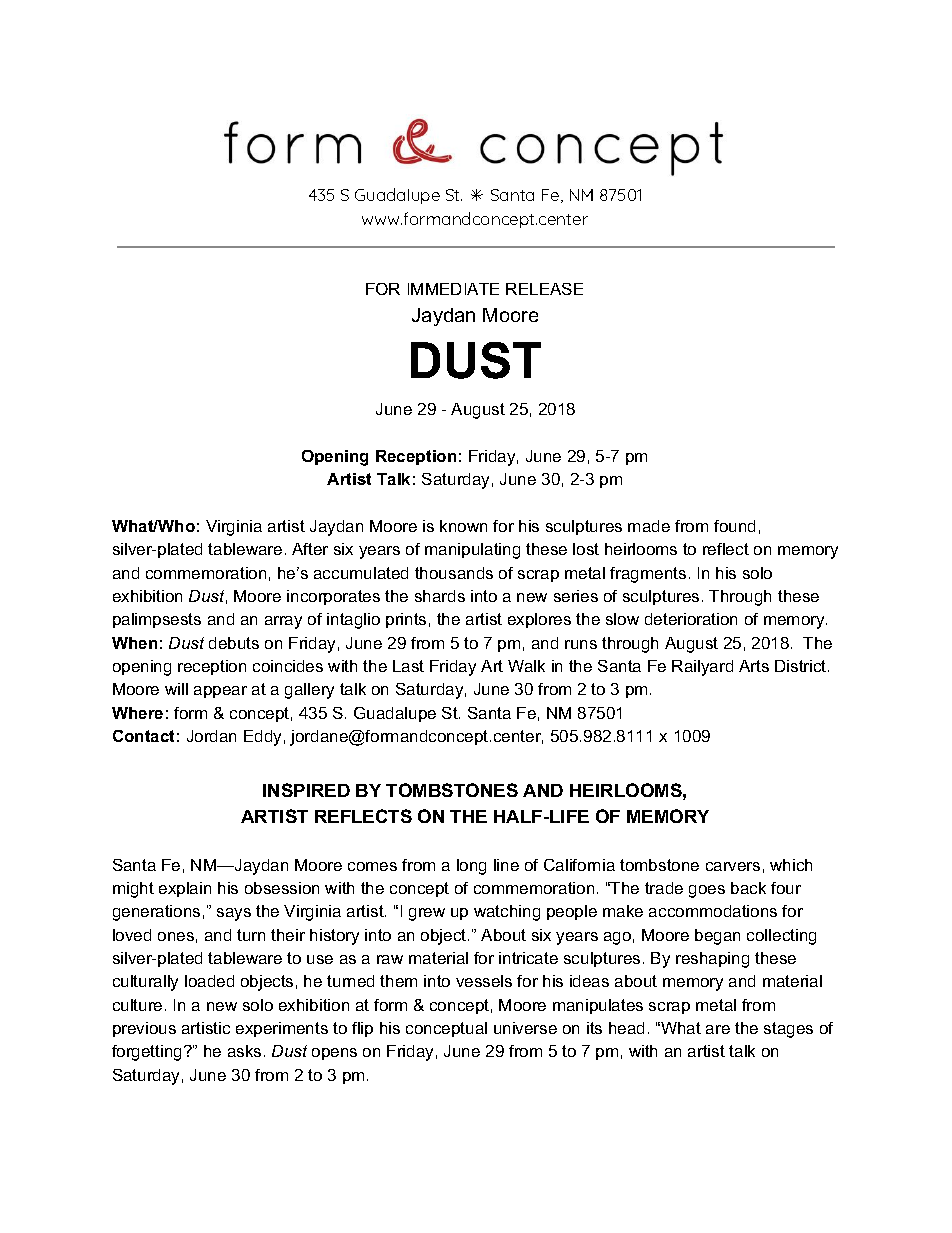 The width and height of the page is (952, 1233). I want to click on universe, so click(525, 1028).
